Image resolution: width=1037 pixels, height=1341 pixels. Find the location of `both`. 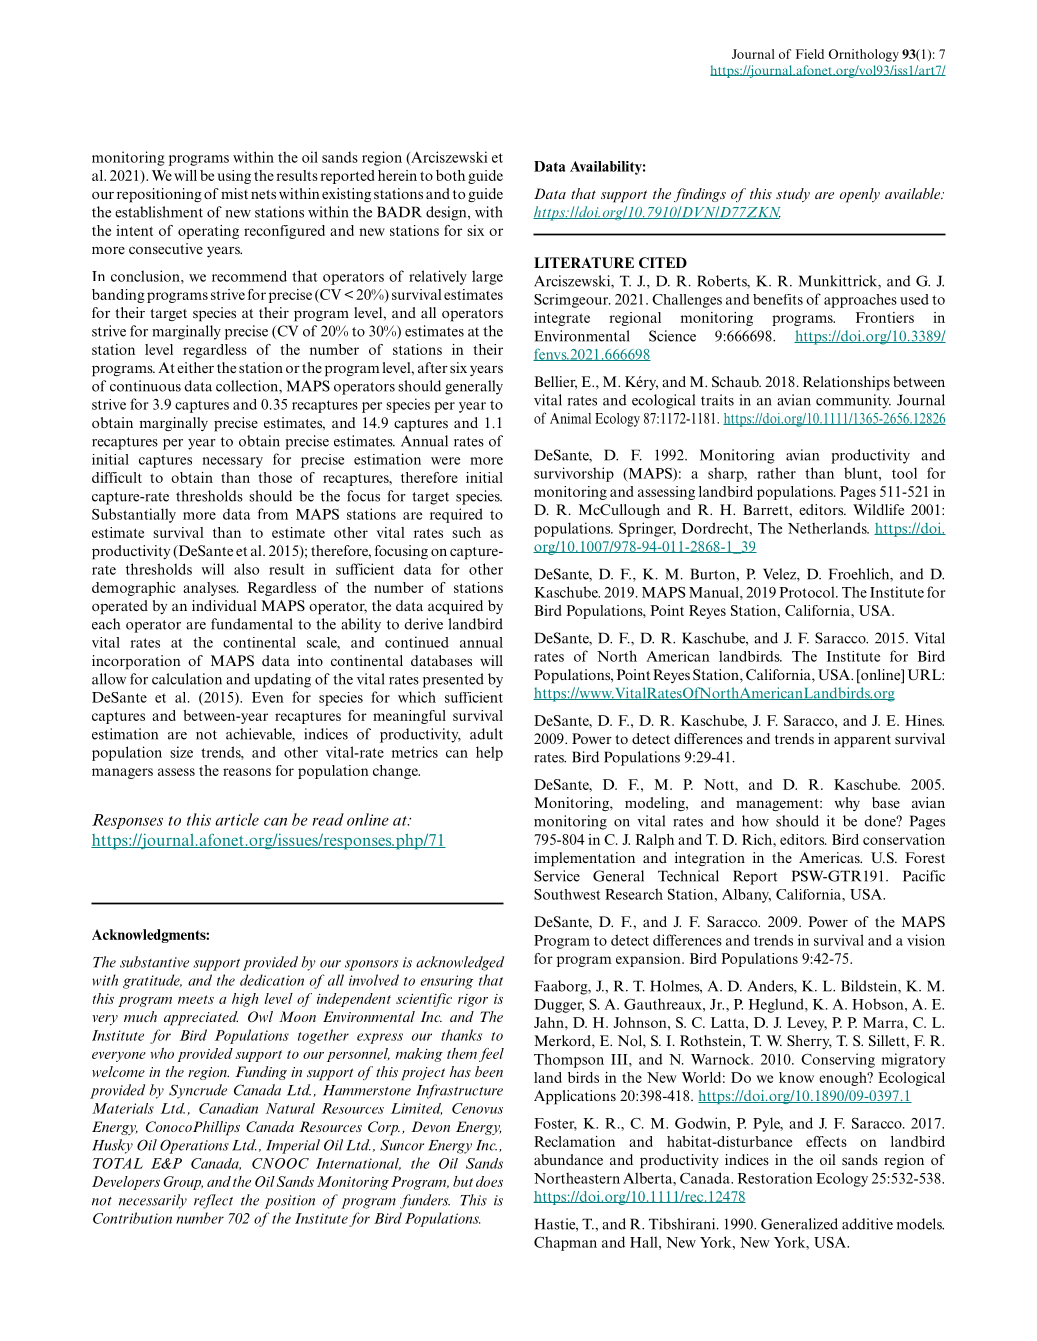

both is located at coordinates (450, 175).
